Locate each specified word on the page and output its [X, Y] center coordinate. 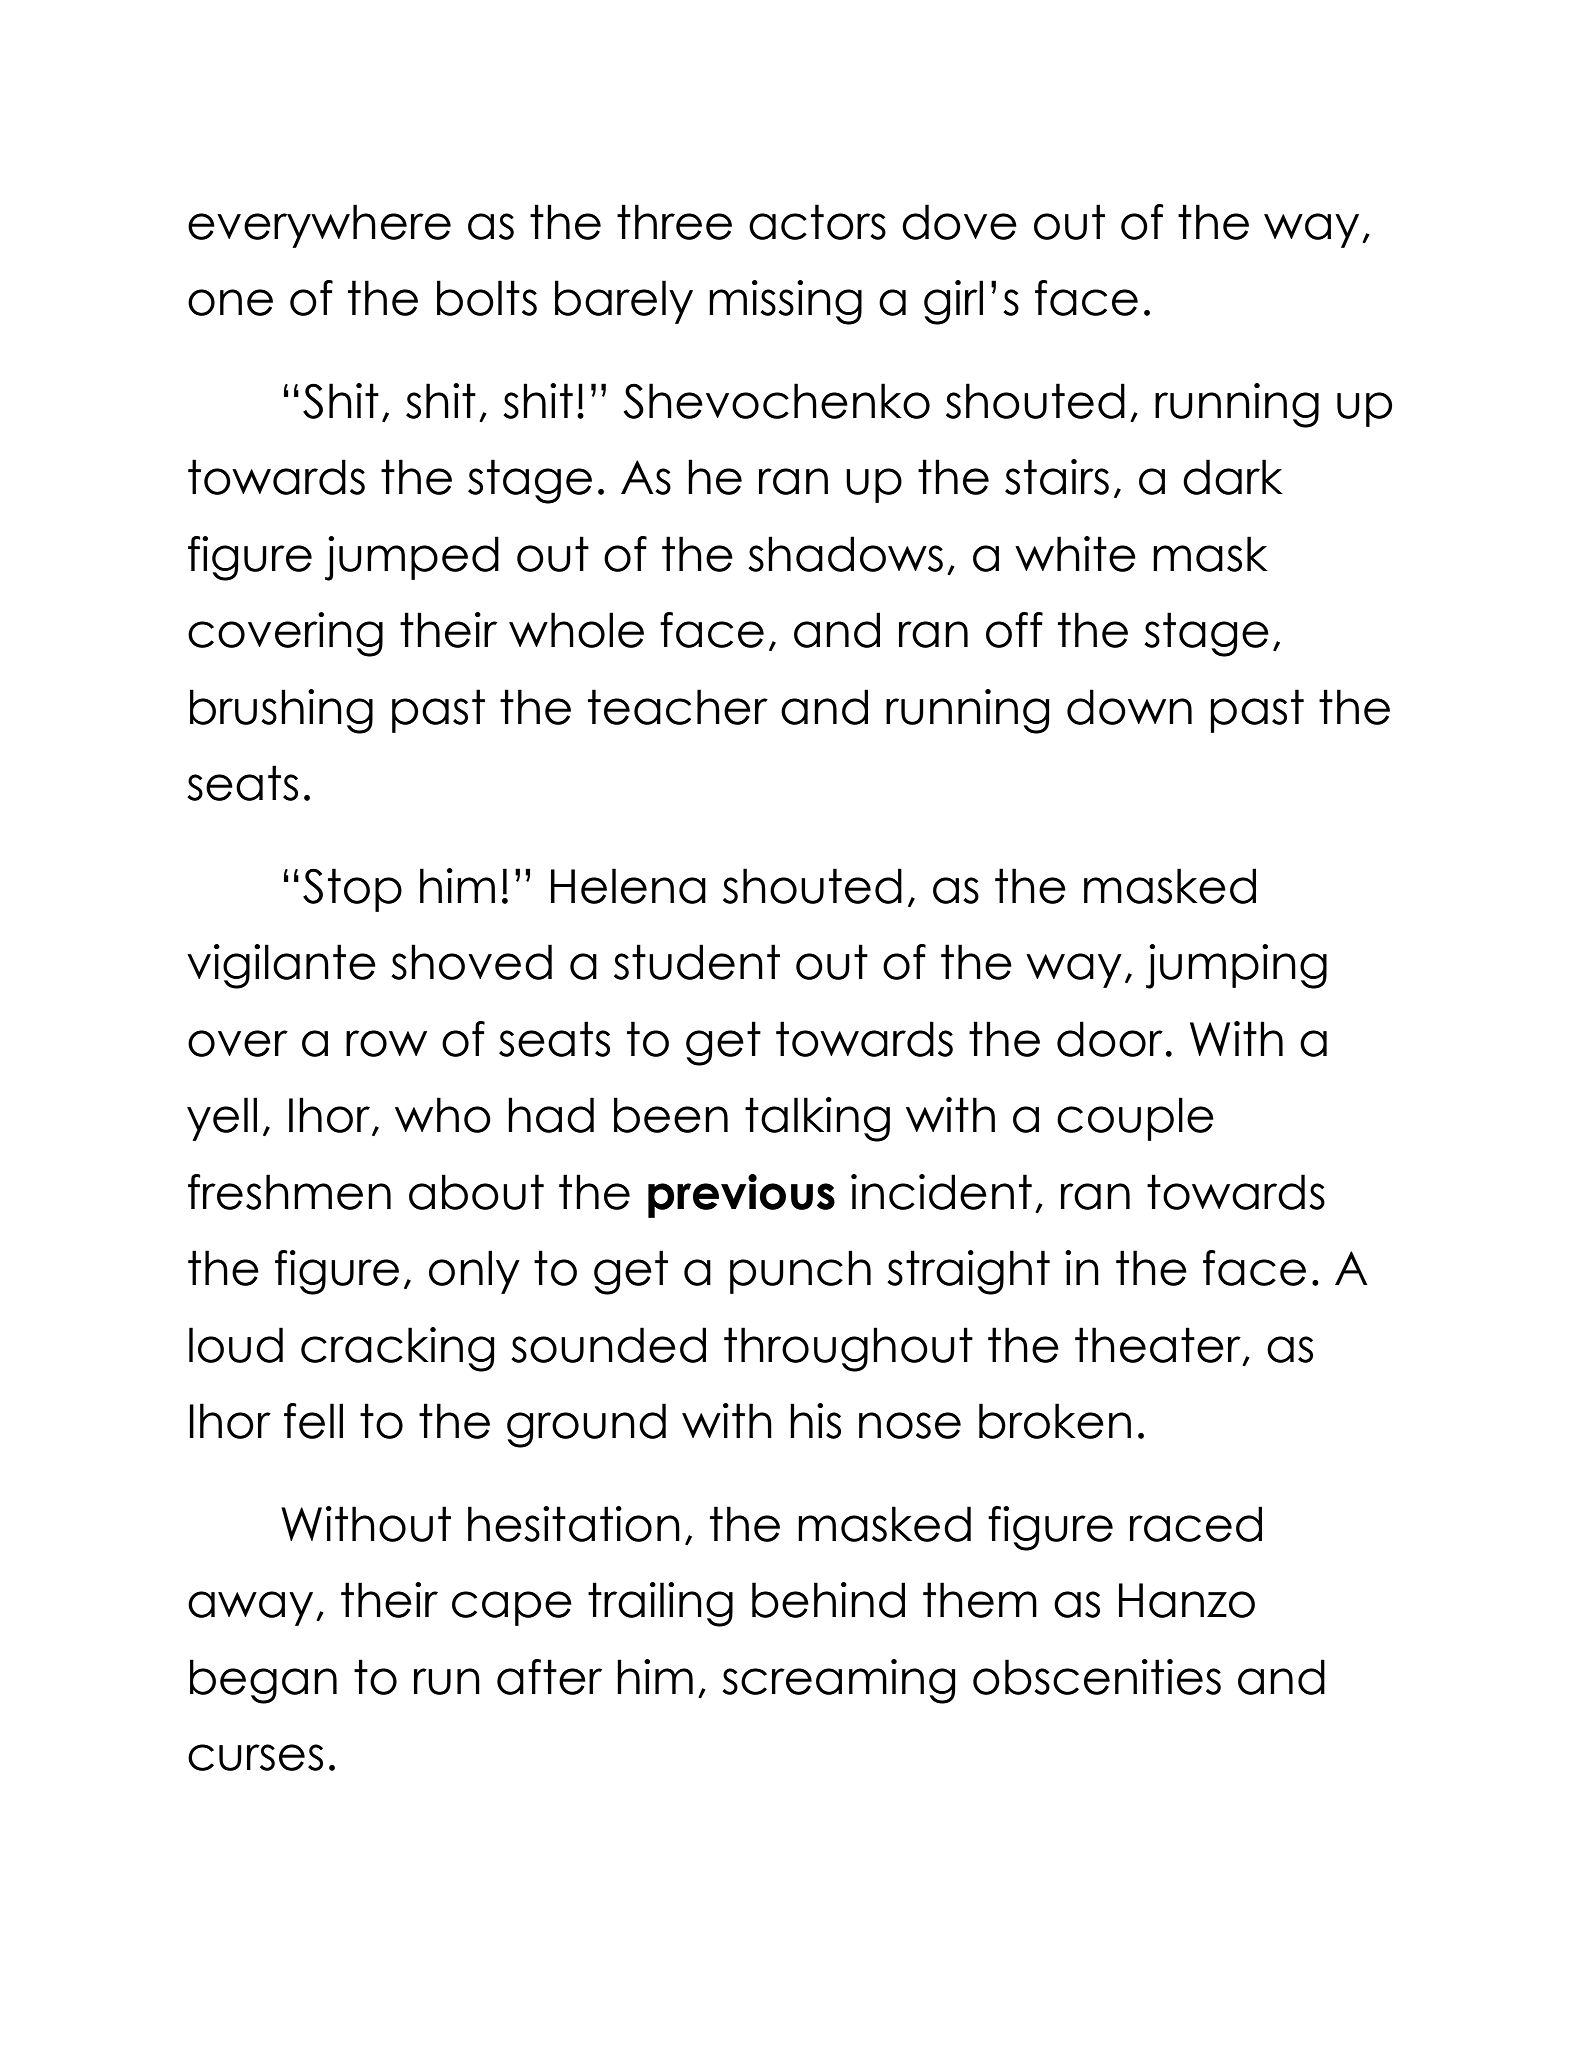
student [697, 962]
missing [785, 302]
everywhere [319, 226]
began [263, 1681]
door [1110, 1039]
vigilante [281, 966]
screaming [839, 1681]
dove [959, 222]
